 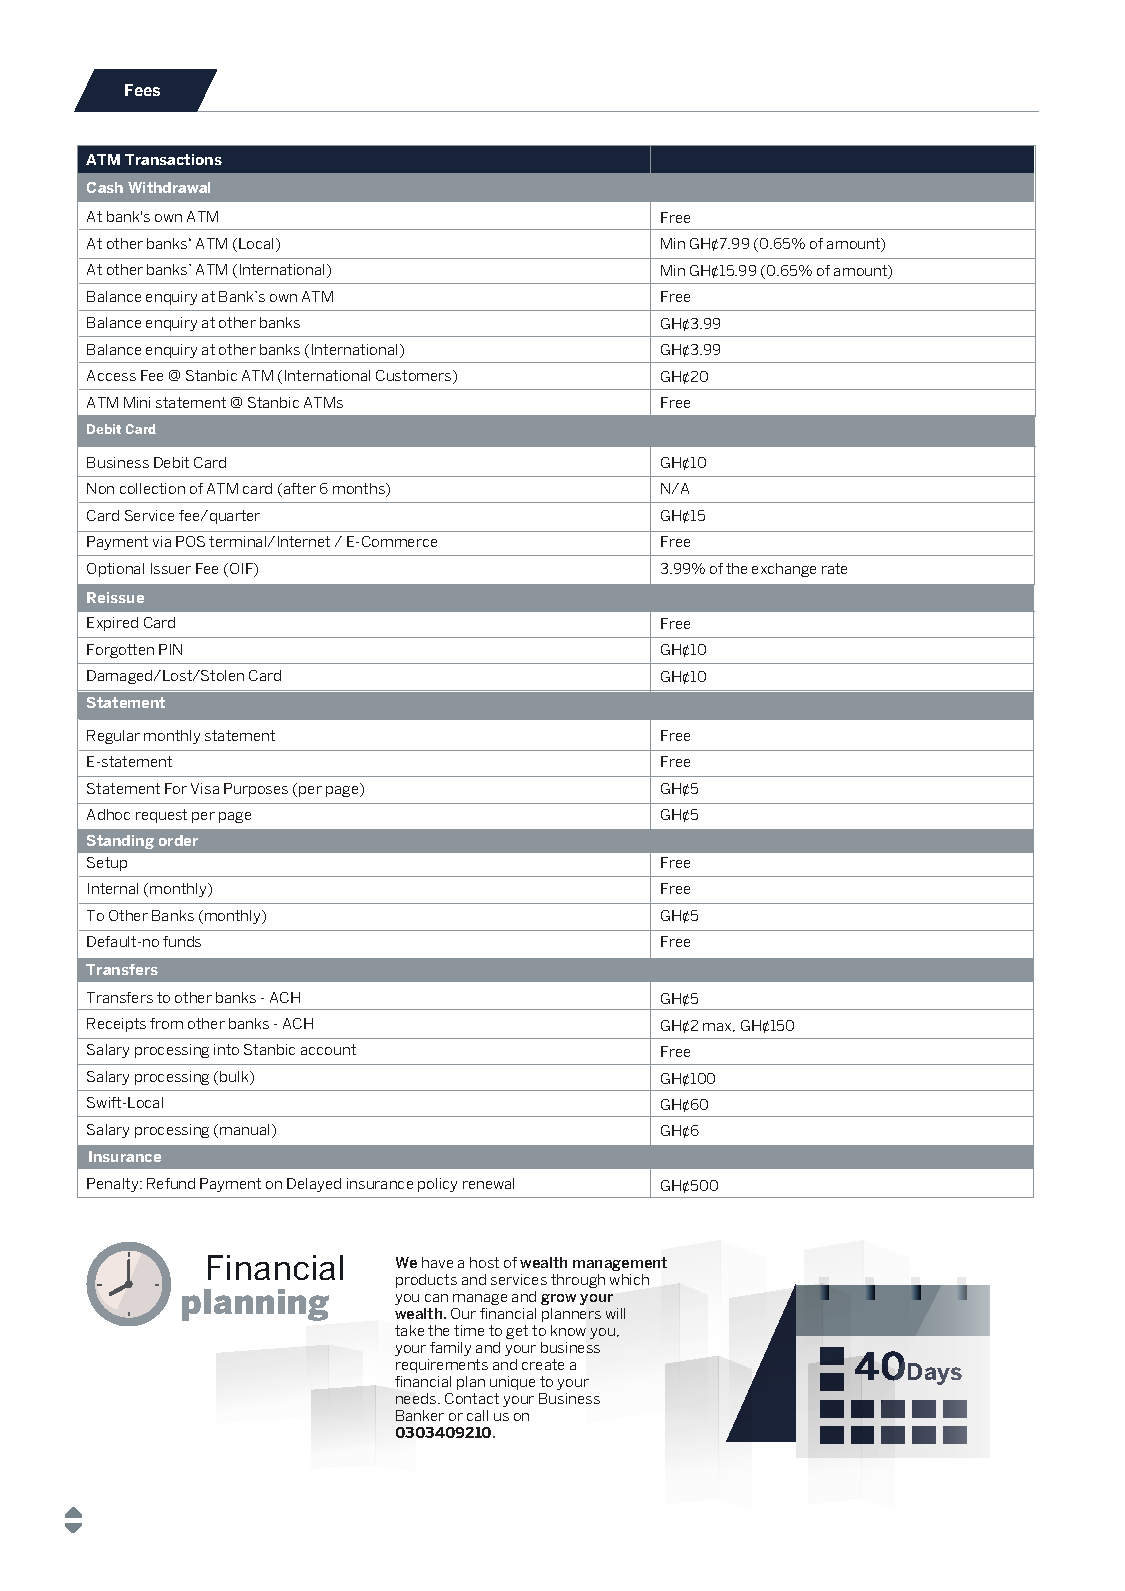 I want to click on exchange, so click(x=784, y=570).
